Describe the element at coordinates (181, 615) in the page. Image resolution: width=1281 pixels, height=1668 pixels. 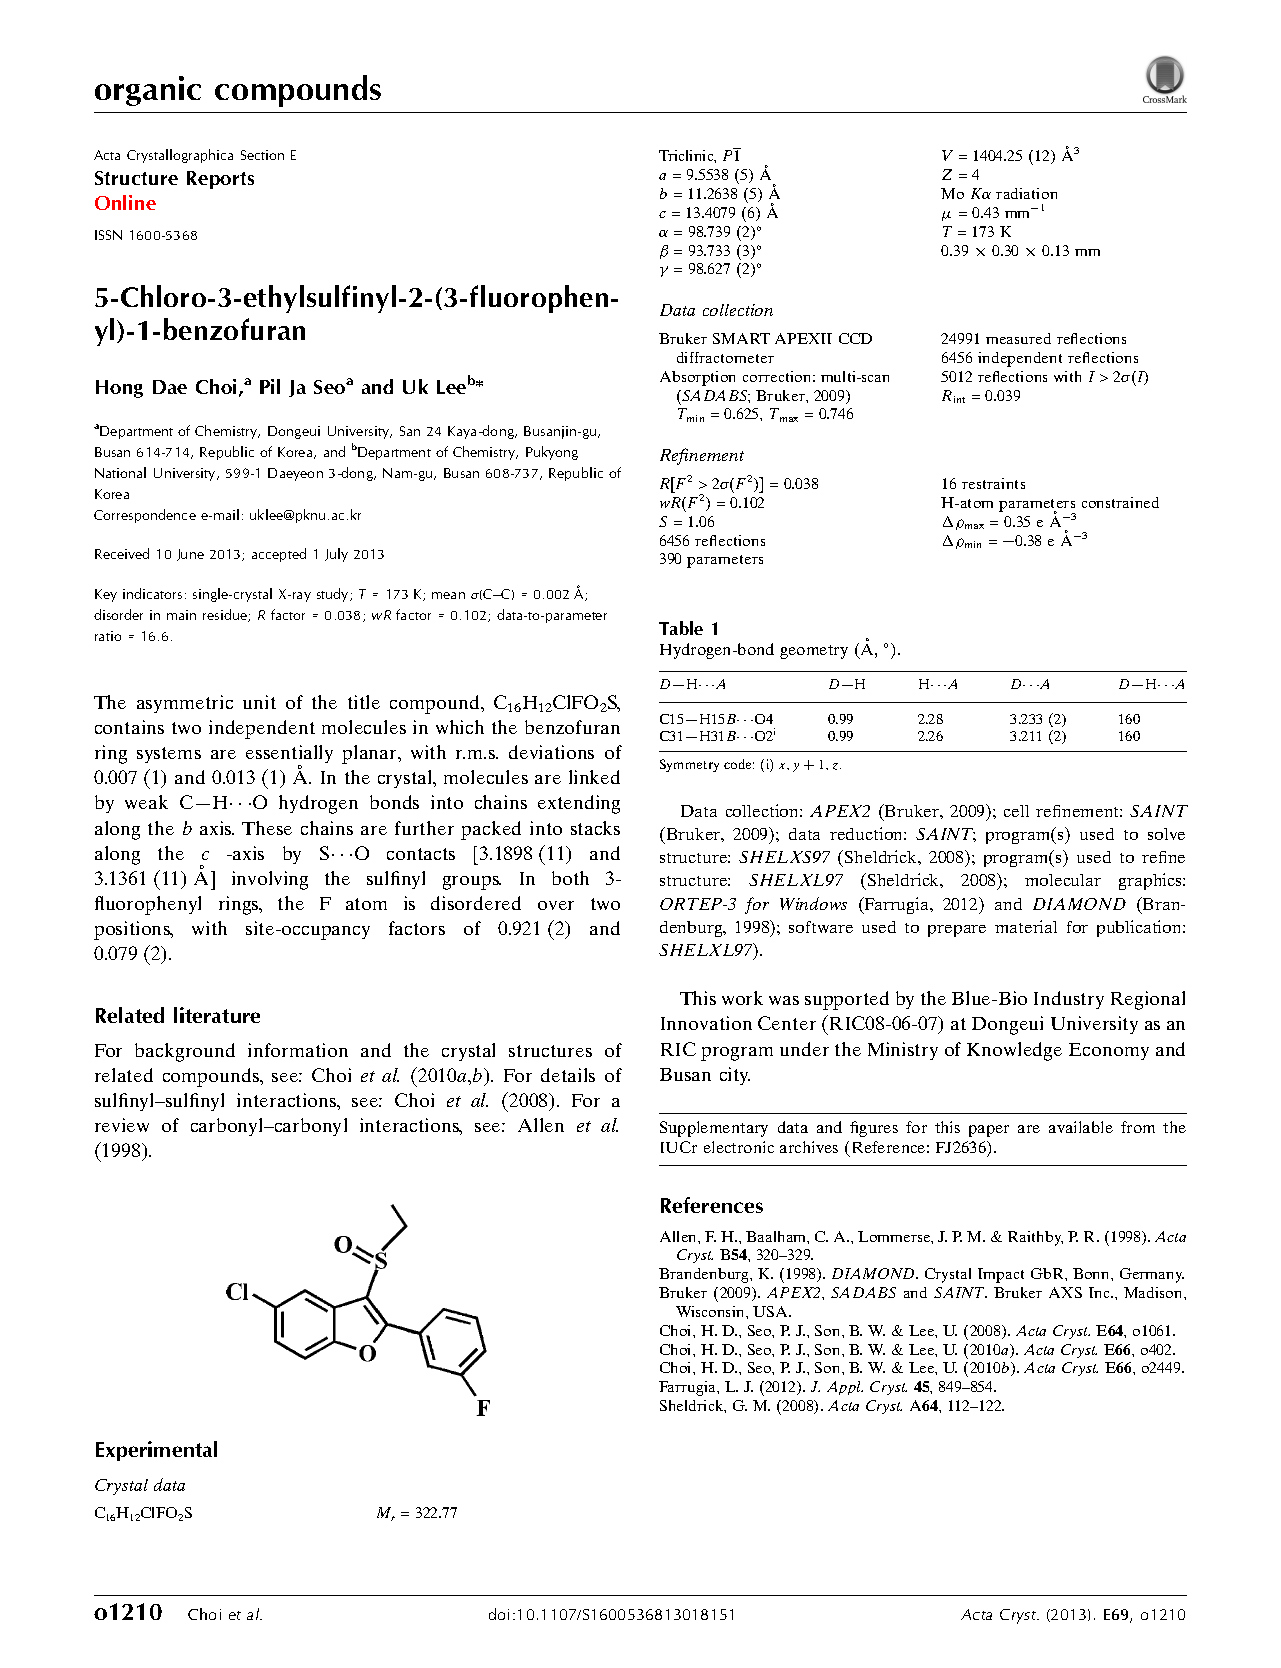
I see `main` at that location.
